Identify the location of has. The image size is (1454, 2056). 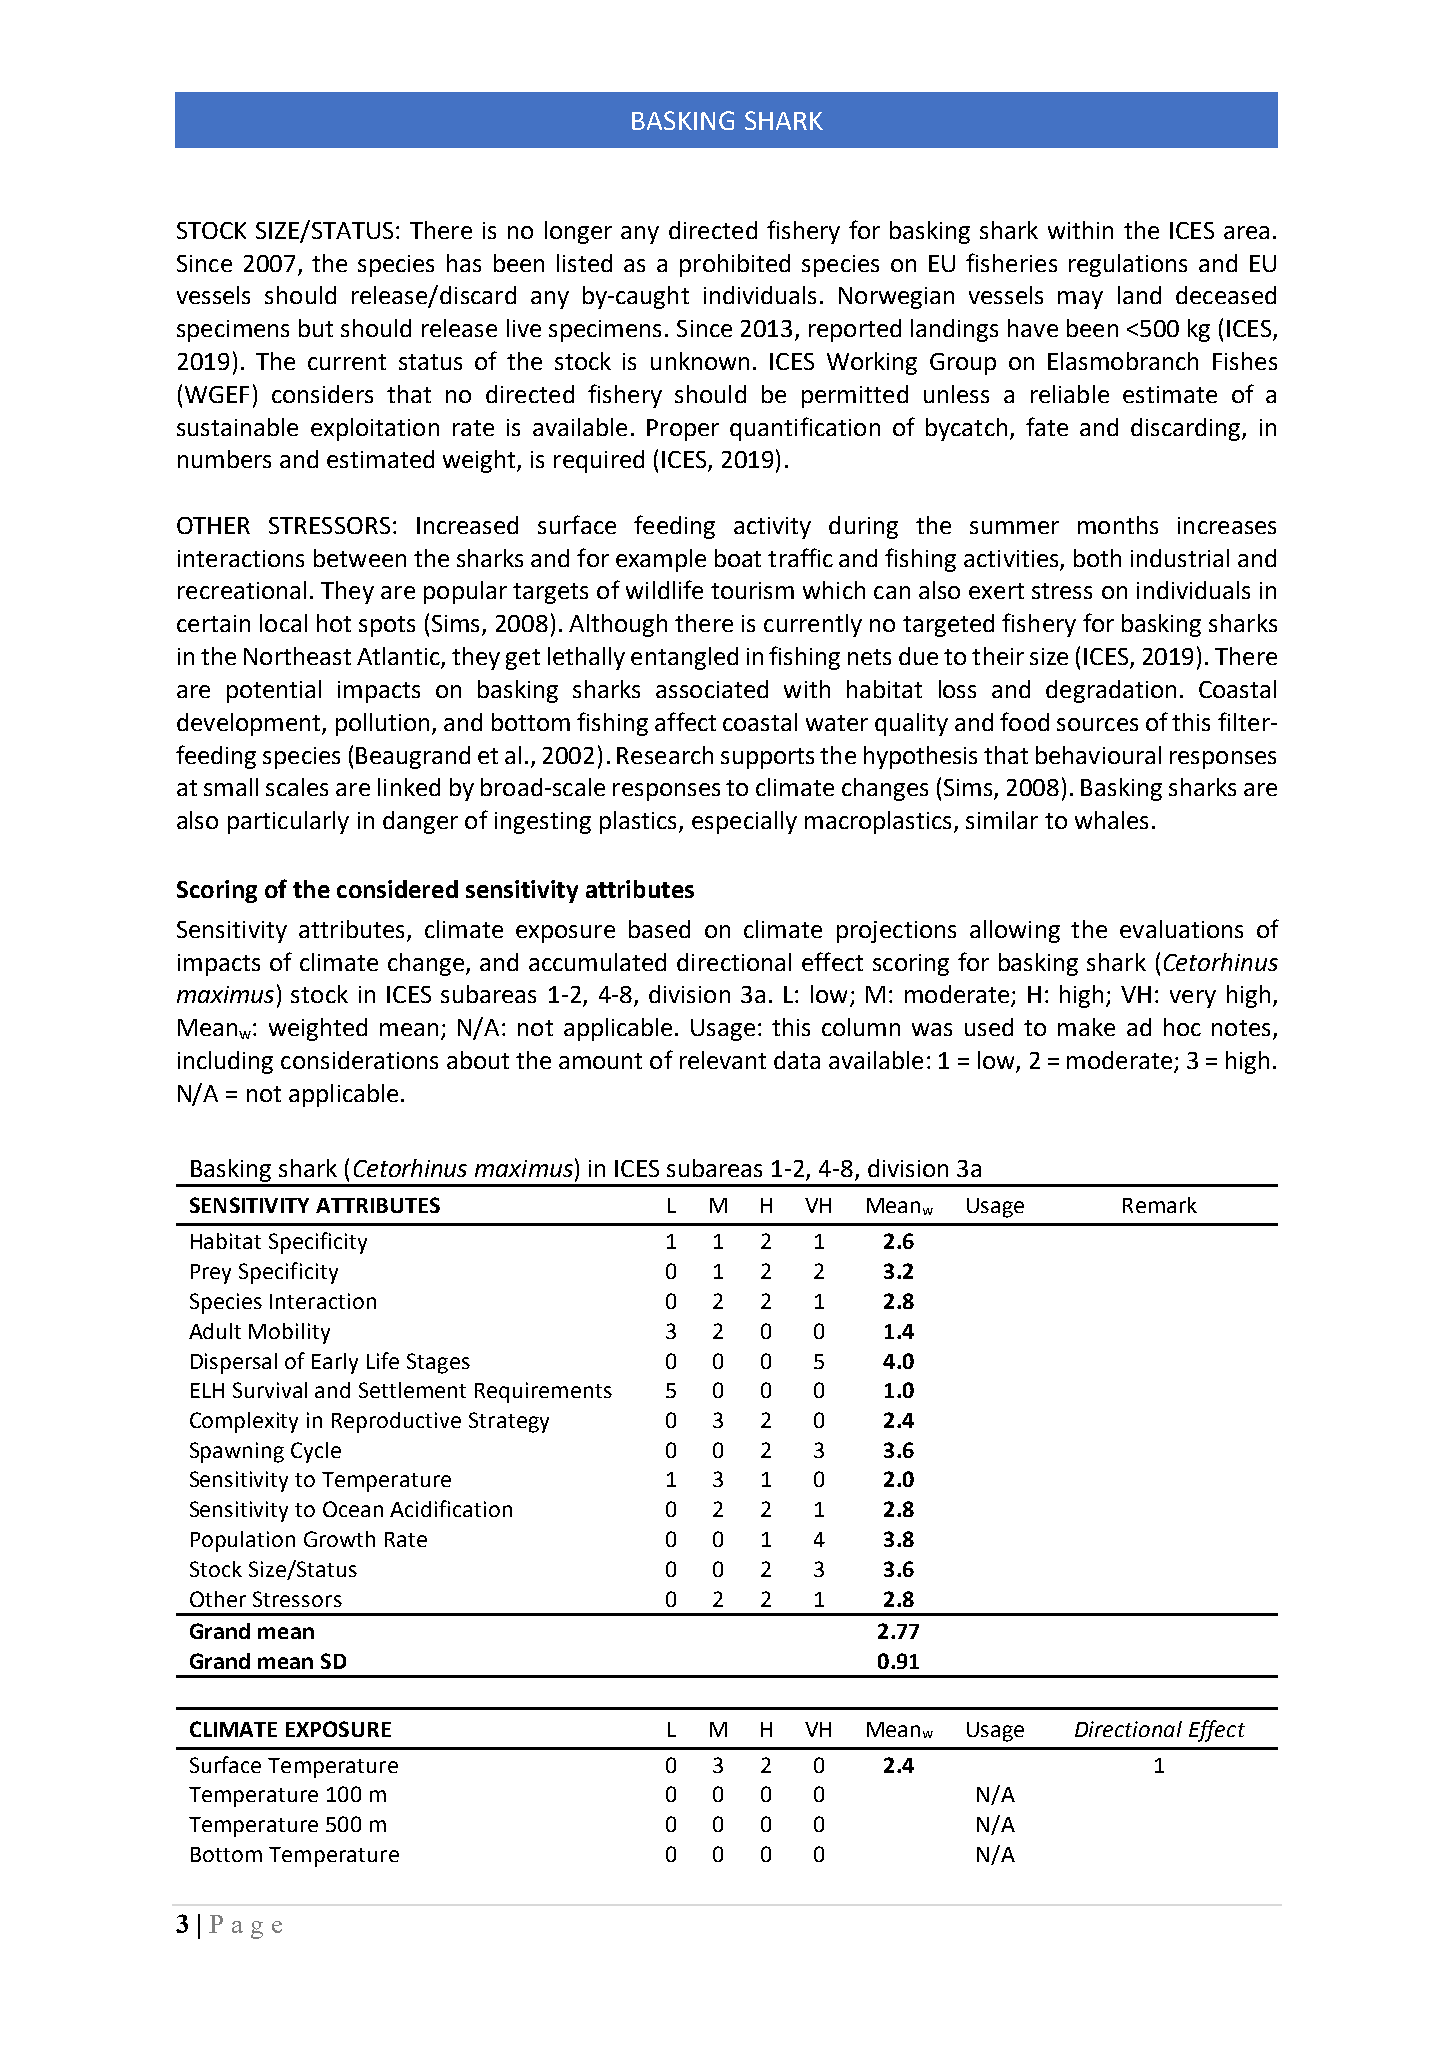
(464, 263).
